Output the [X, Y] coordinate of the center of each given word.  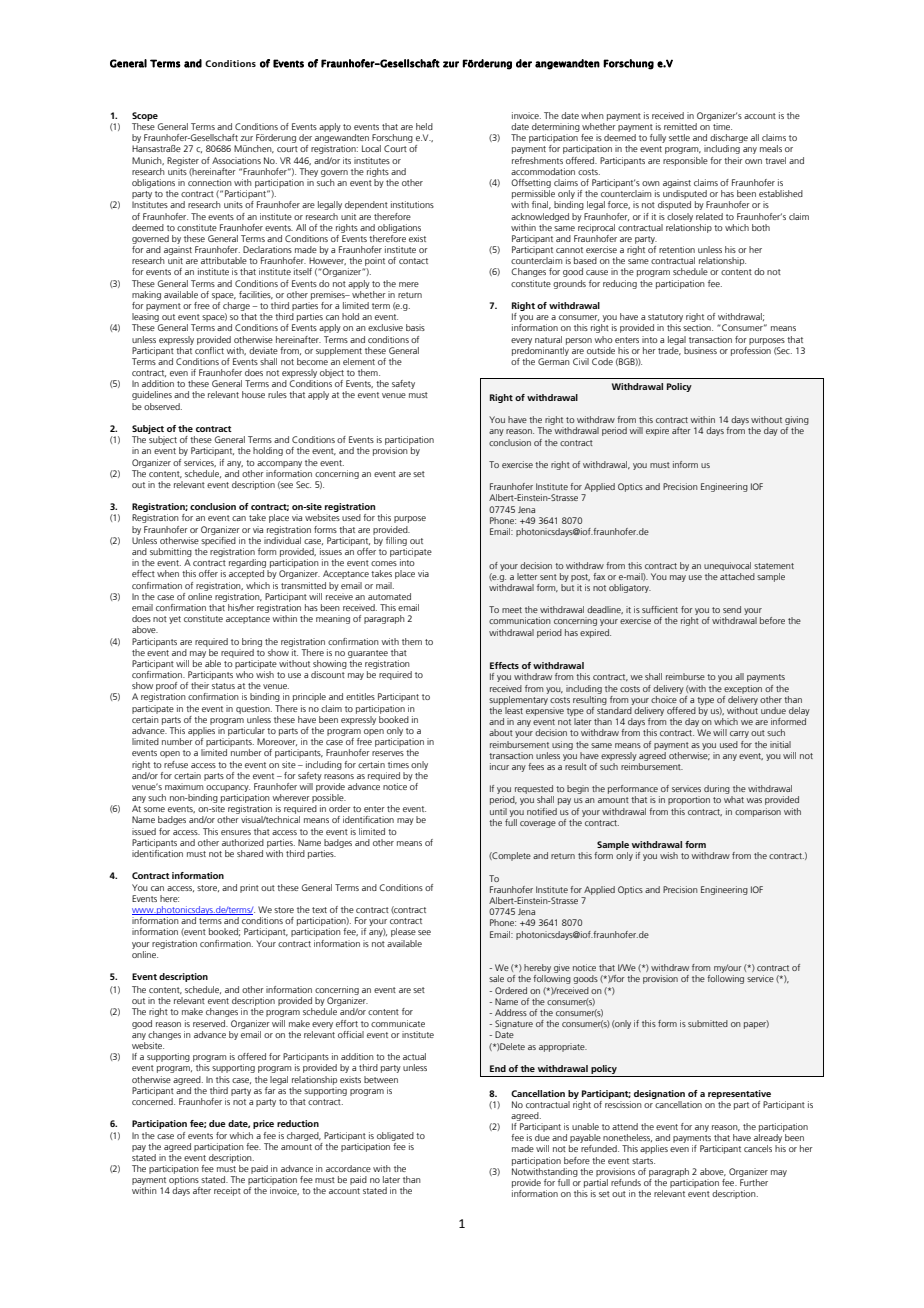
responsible [685, 161]
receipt [227, 1191]
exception [743, 689]
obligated [395, 1136]
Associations [236, 160]
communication [520, 620]
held [424, 126]
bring [252, 642]
